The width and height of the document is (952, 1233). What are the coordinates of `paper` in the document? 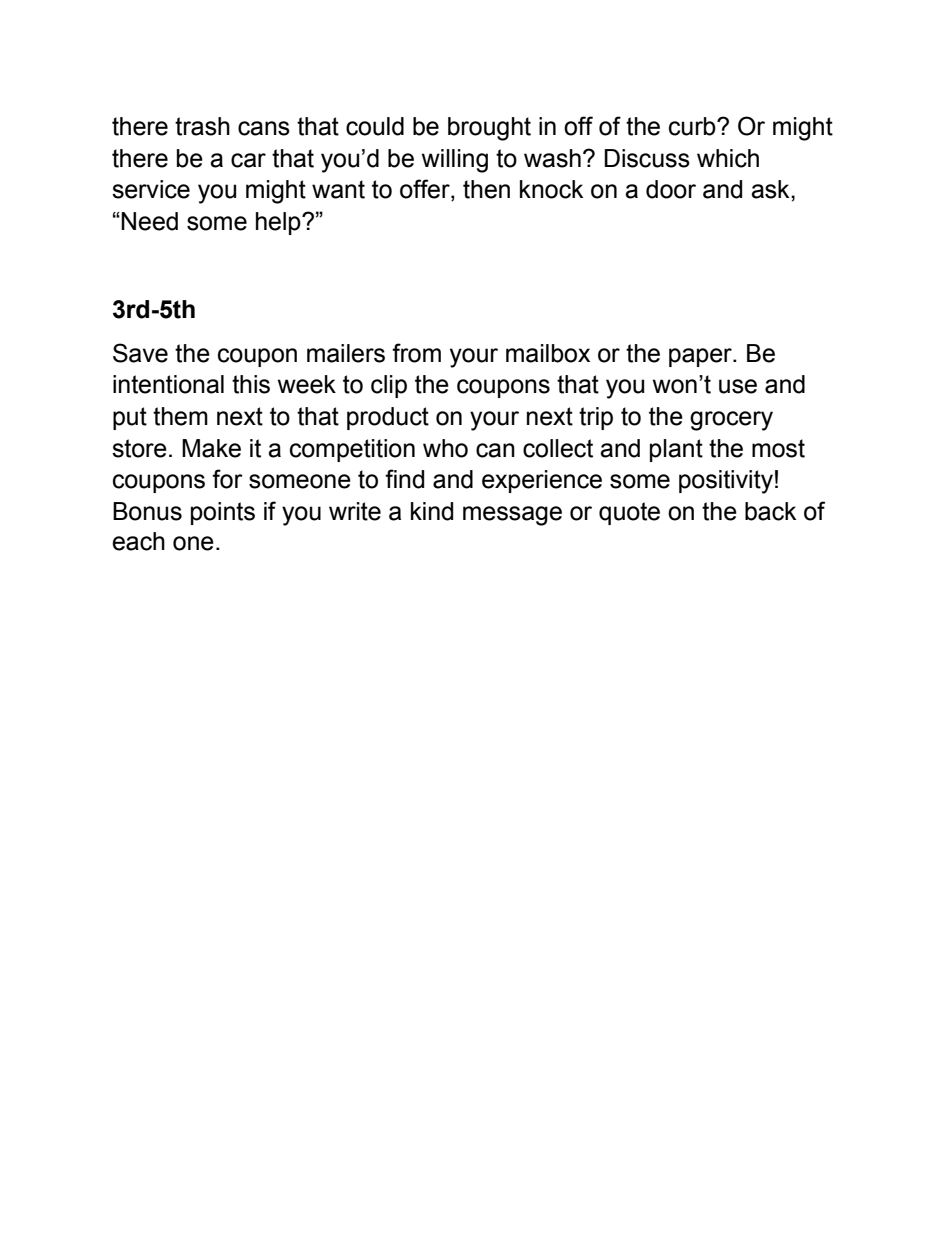 It's located at (701, 357).
